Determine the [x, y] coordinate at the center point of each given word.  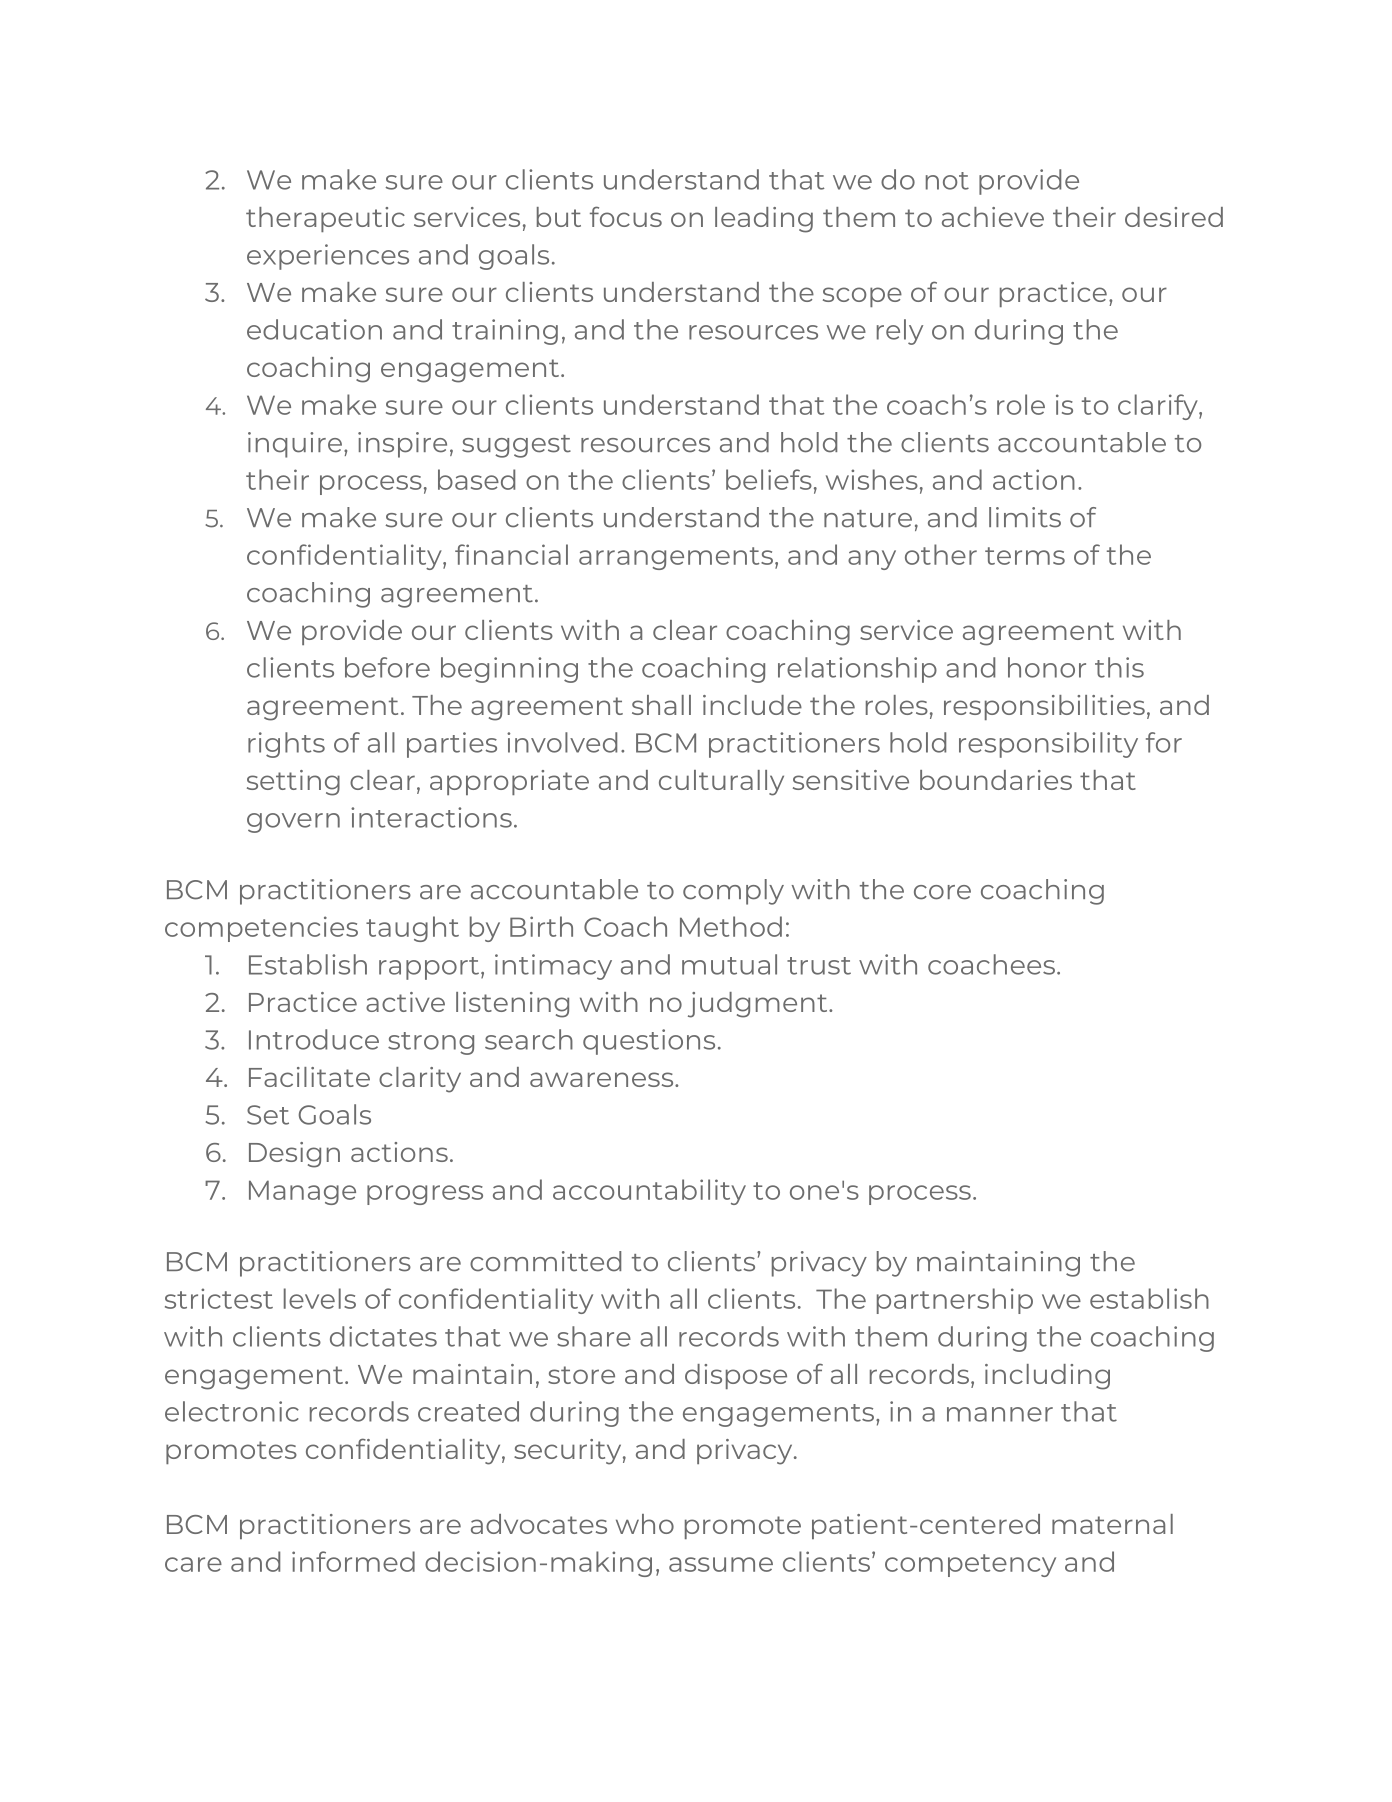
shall [661, 705]
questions [649, 1042]
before [387, 667]
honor [1047, 667]
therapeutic [325, 219]
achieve [993, 217]
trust [819, 966]
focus [626, 216]
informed [353, 1561]
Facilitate [309, 1077]
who [645, 1524]
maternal [1112, 1524]
